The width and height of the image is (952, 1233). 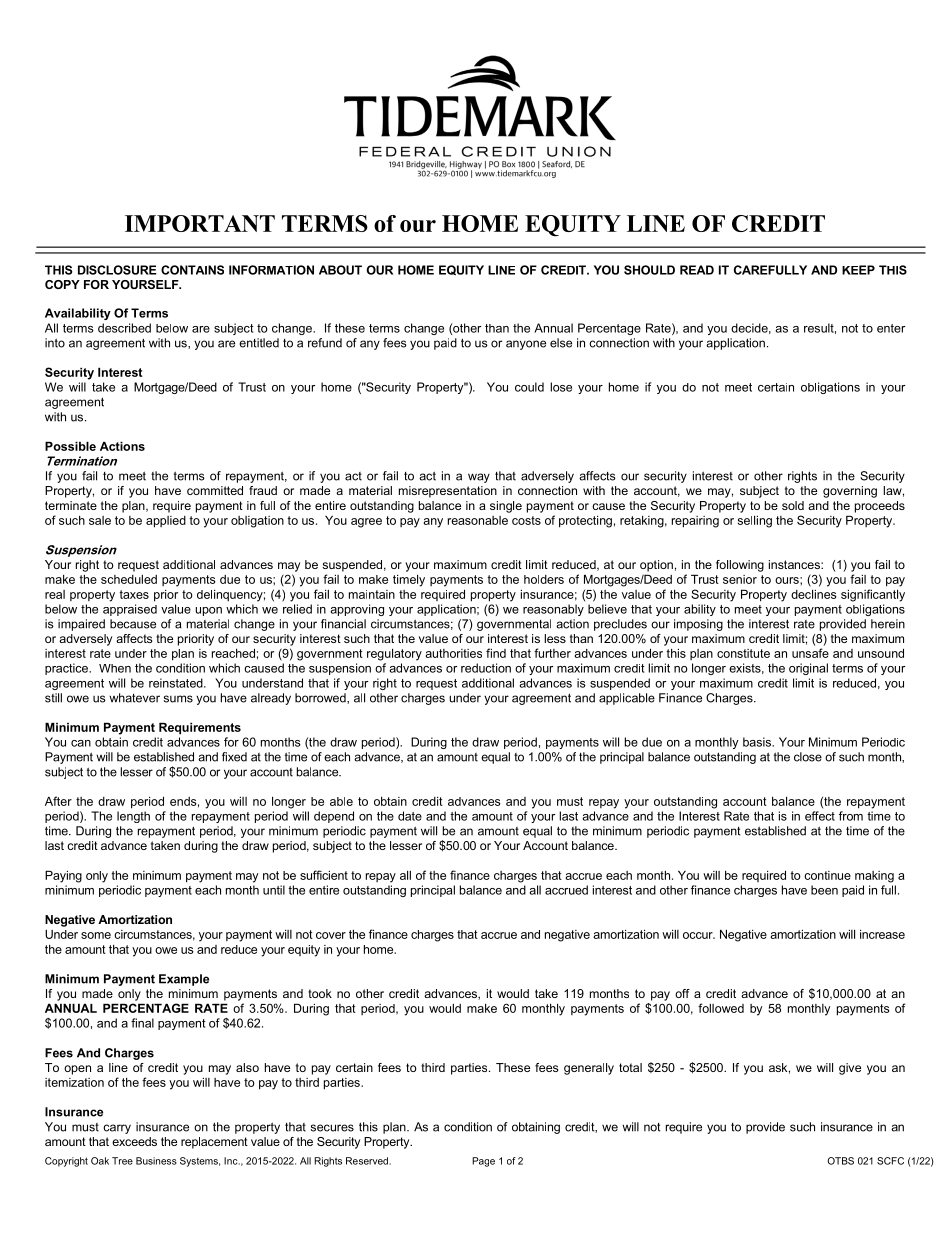 What do you see at coordinates (166, 522) in the image?
I see `applied` at bounding box center [166, 522].
